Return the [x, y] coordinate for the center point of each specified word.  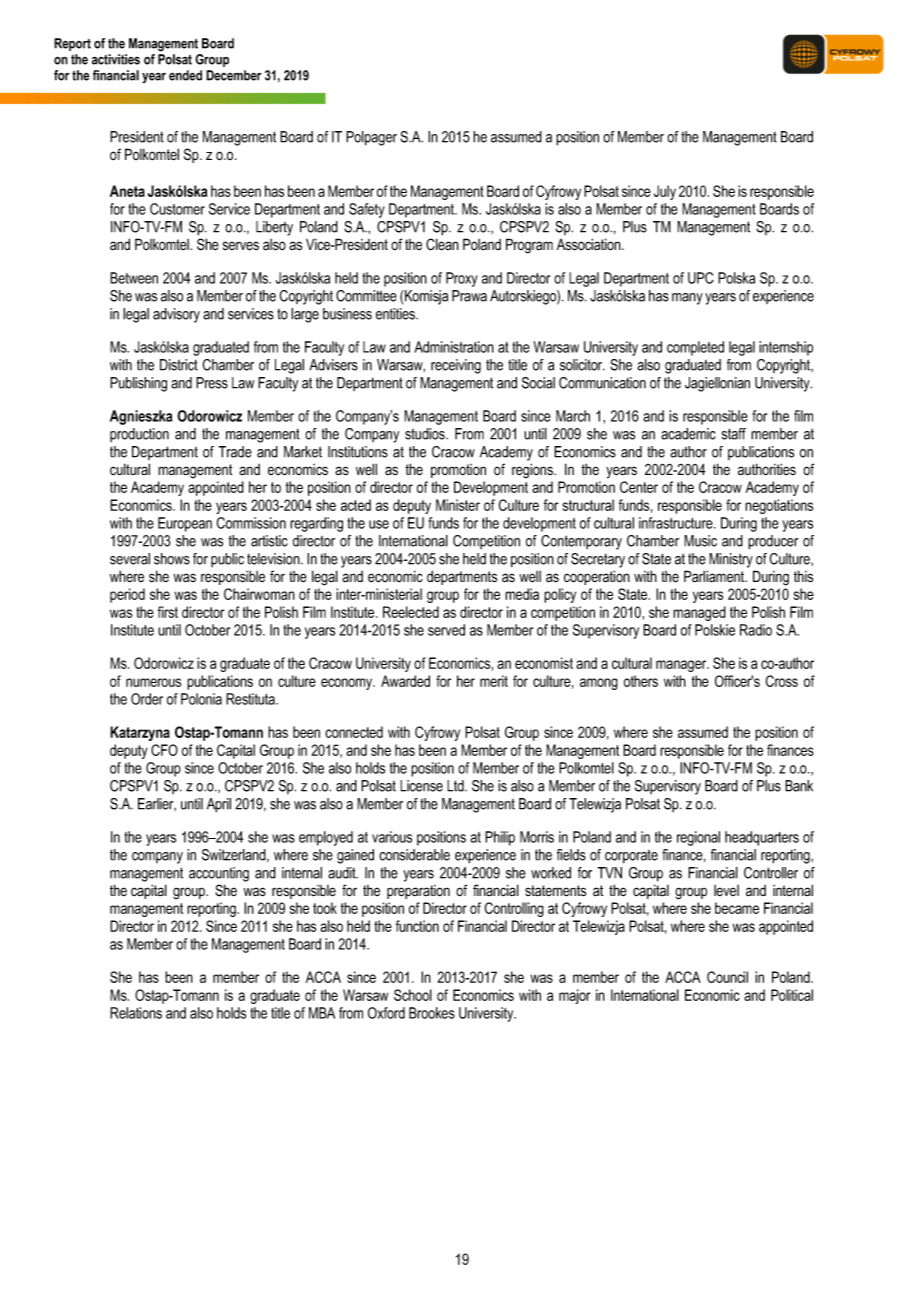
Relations [136, 1013]
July [665, 192]
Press [212, 383]
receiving [456, 366]
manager [682, 666]
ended [185, 75]
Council [727, 977]
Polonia [201, 699]
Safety [367, 210]
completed [695, 348]
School [413, 995]
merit [494, 681]
